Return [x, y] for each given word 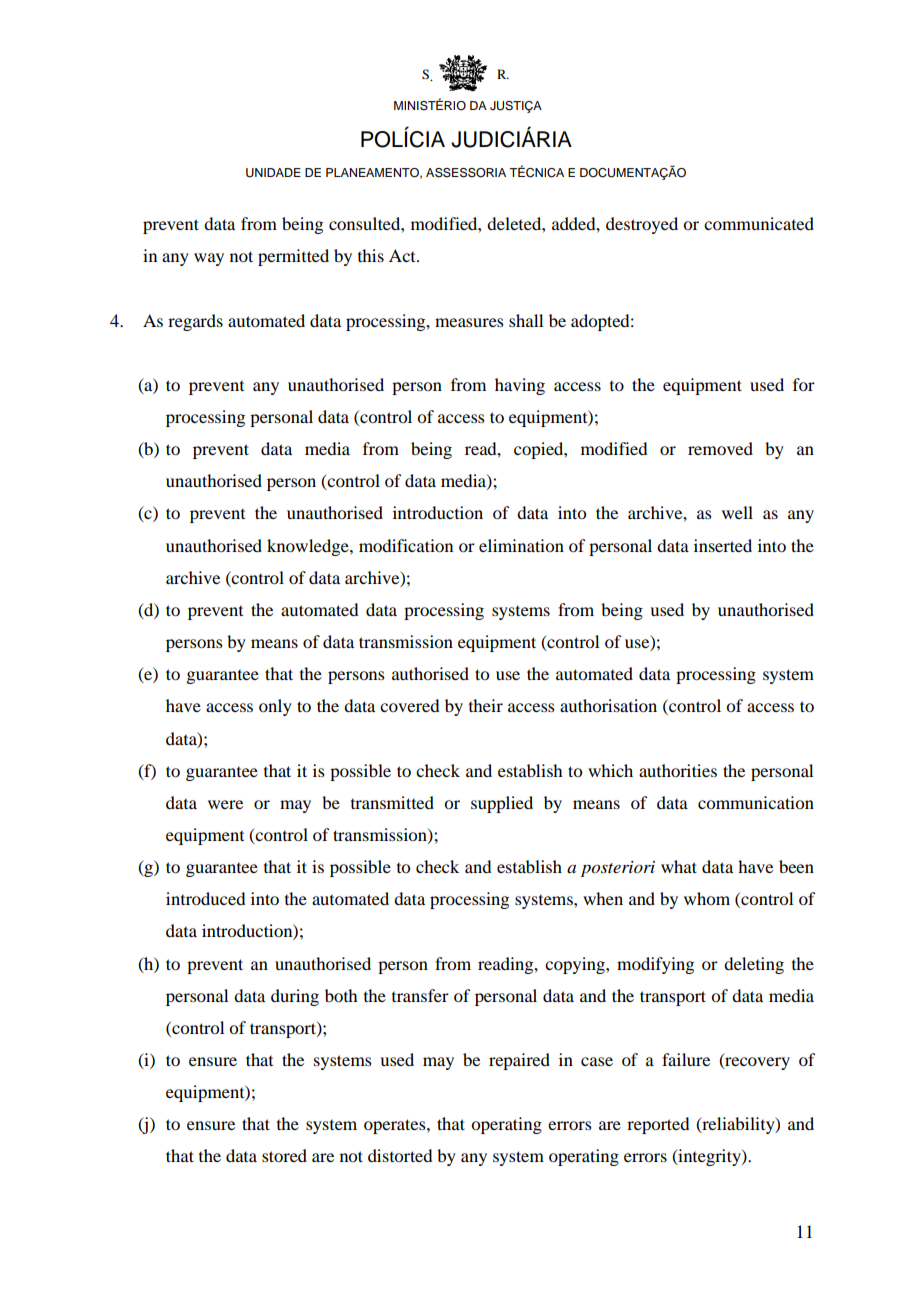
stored [284, 1155]
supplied [502, 804]
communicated [759, 223]
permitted [293, 257]
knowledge [309, 547]
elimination [521, 545]
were [225, 804]
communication [756, 802]
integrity [709, 1157]
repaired [519, 1061]
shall [526, 320]
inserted [723, 545]
